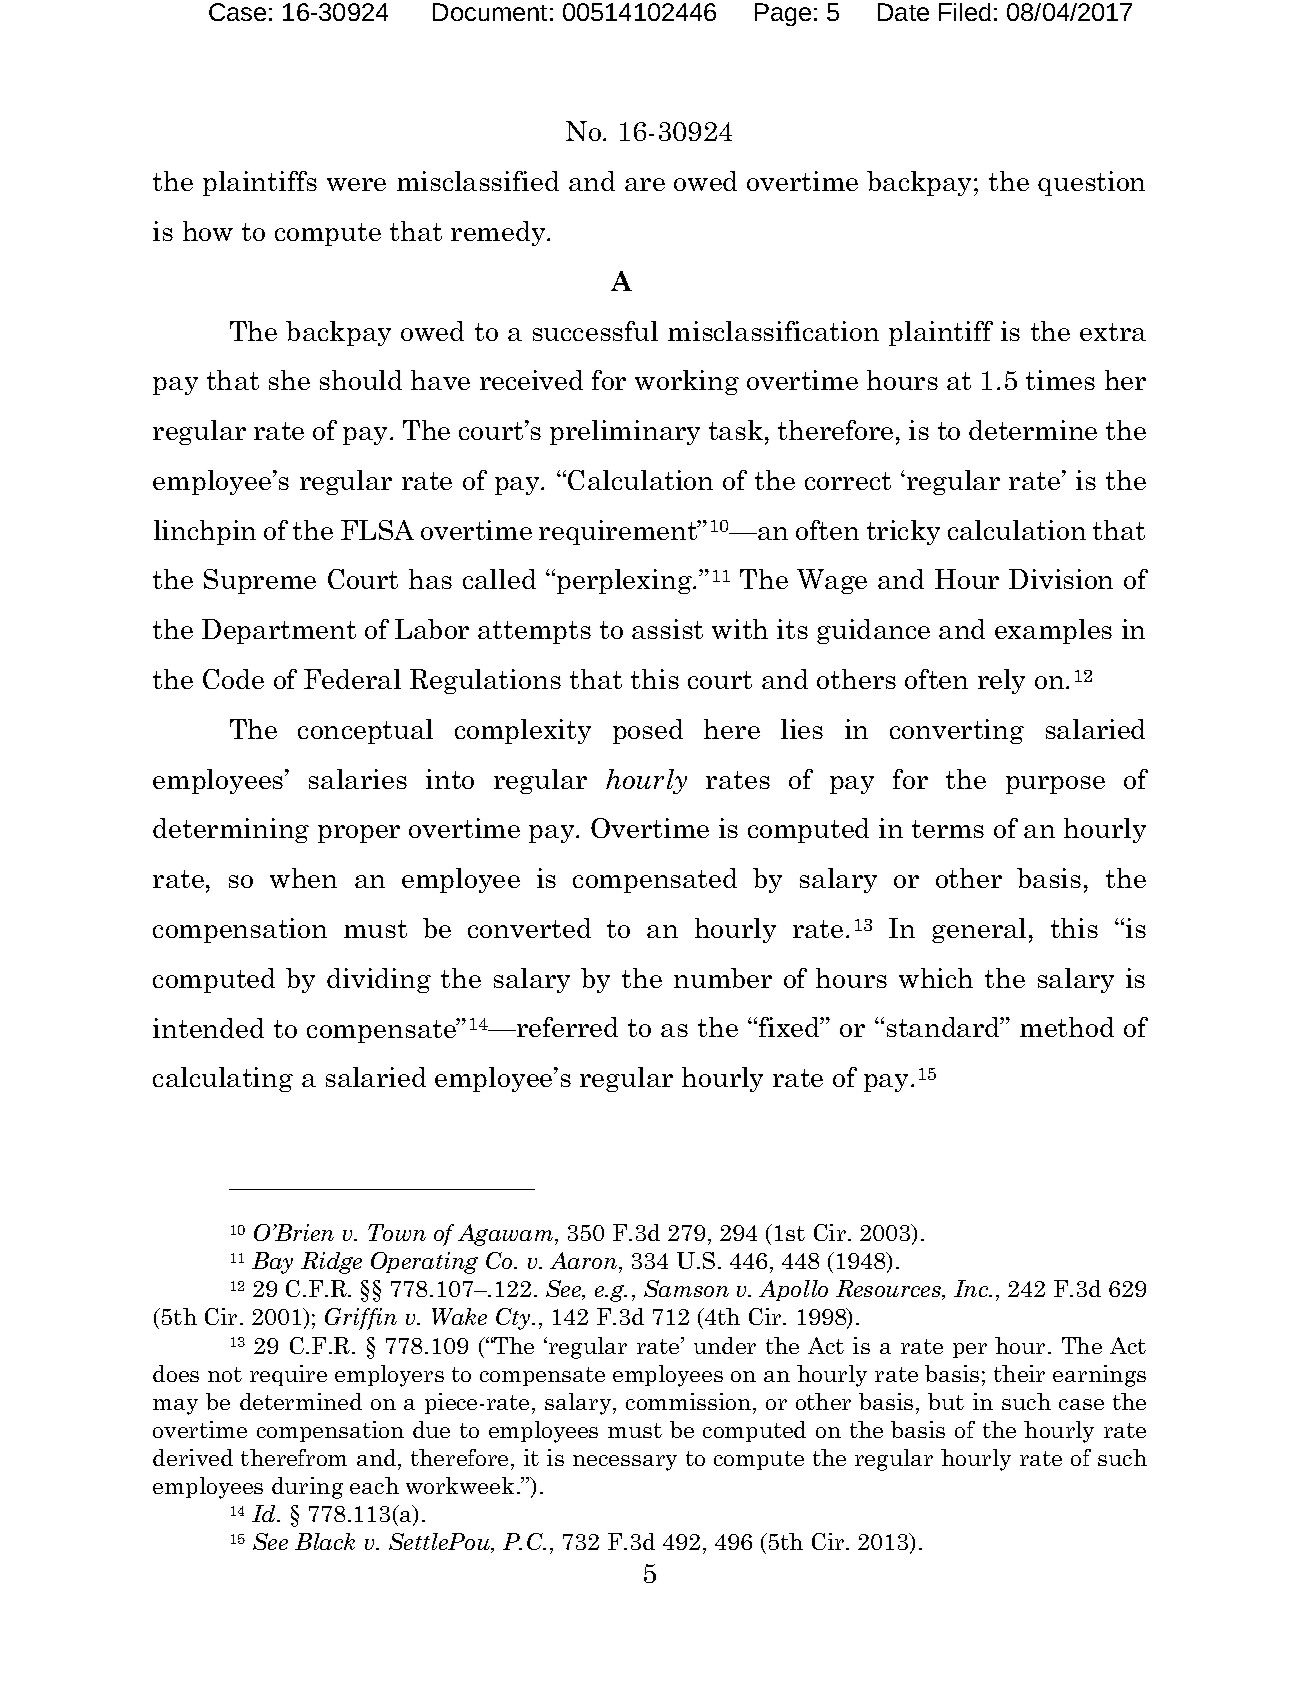 The height and width of the screenshot is (1682, 1300). Describe the element at coordinates (358, 779) in the screenshot. I see `salaries` at that location.
